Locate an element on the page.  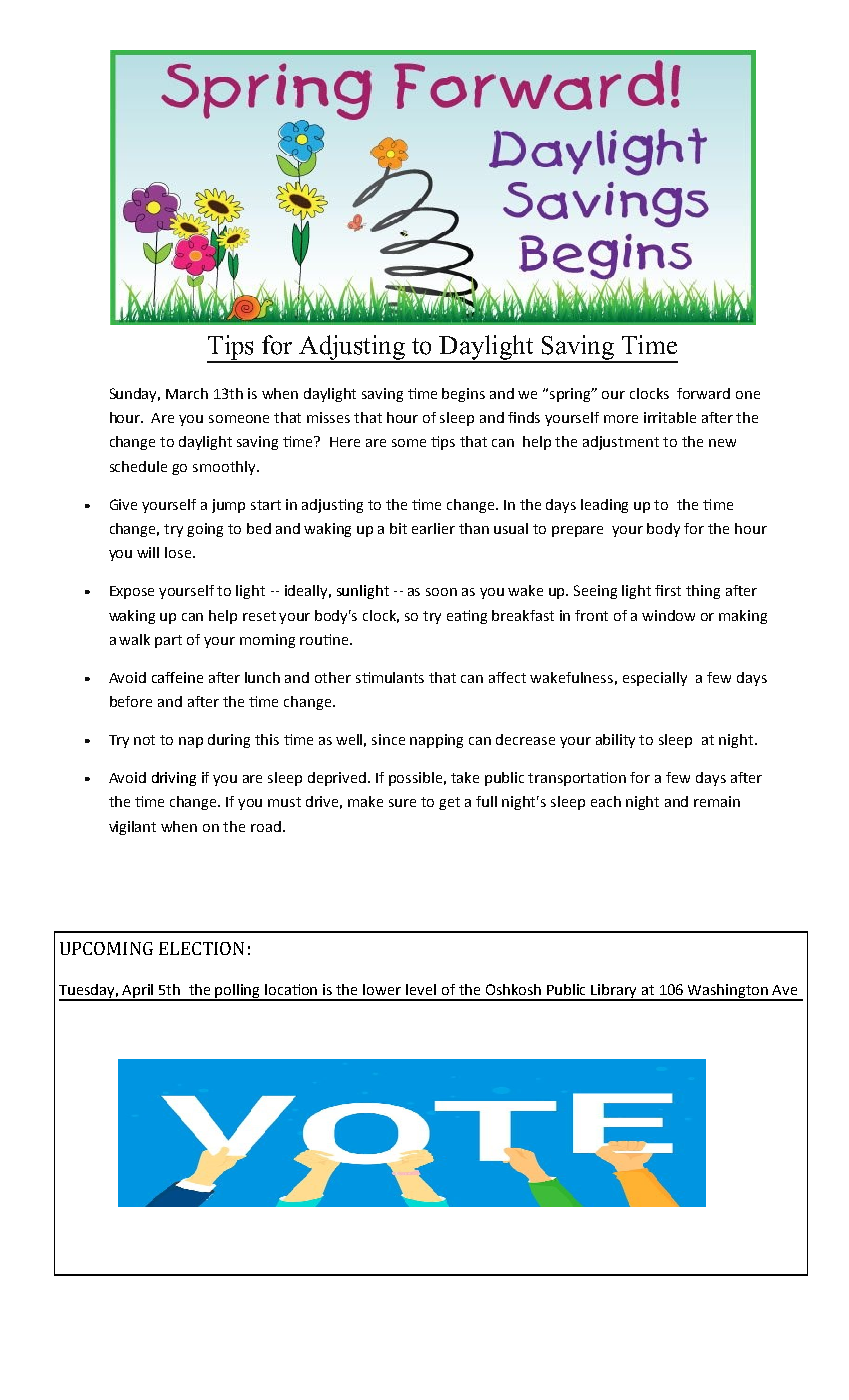
March is located at coordinates (187, 393).
